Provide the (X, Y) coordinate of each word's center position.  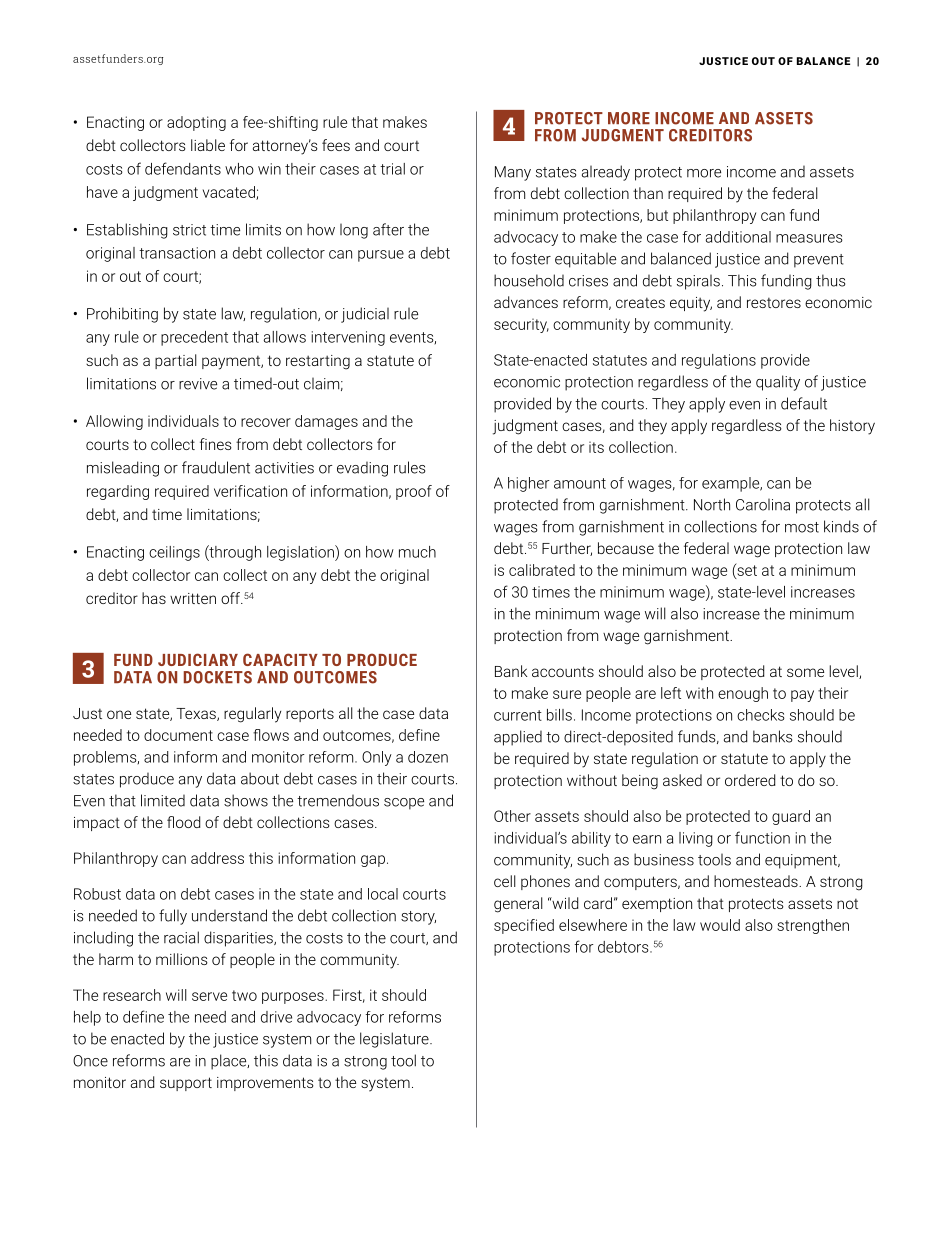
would (720, 925)
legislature (395, 1040)
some (805, 672)
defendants (183, 168)
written (193, 598)
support (186, 1084)
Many (513, 173)
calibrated (542, 570)
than (648, 193)
